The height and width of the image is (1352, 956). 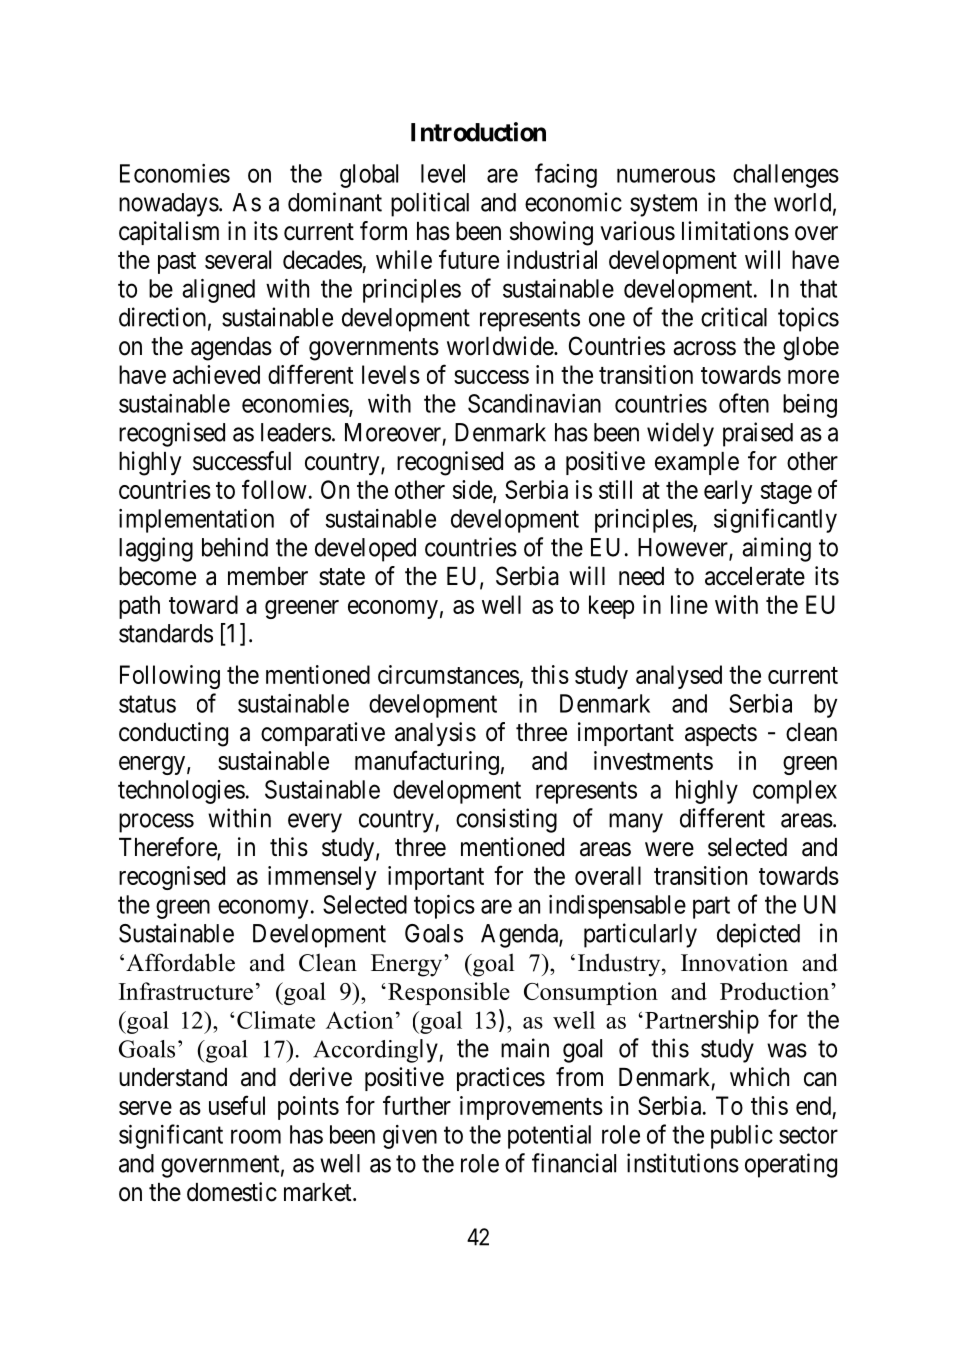 I want to click on side, so click(x=473, y=490).
